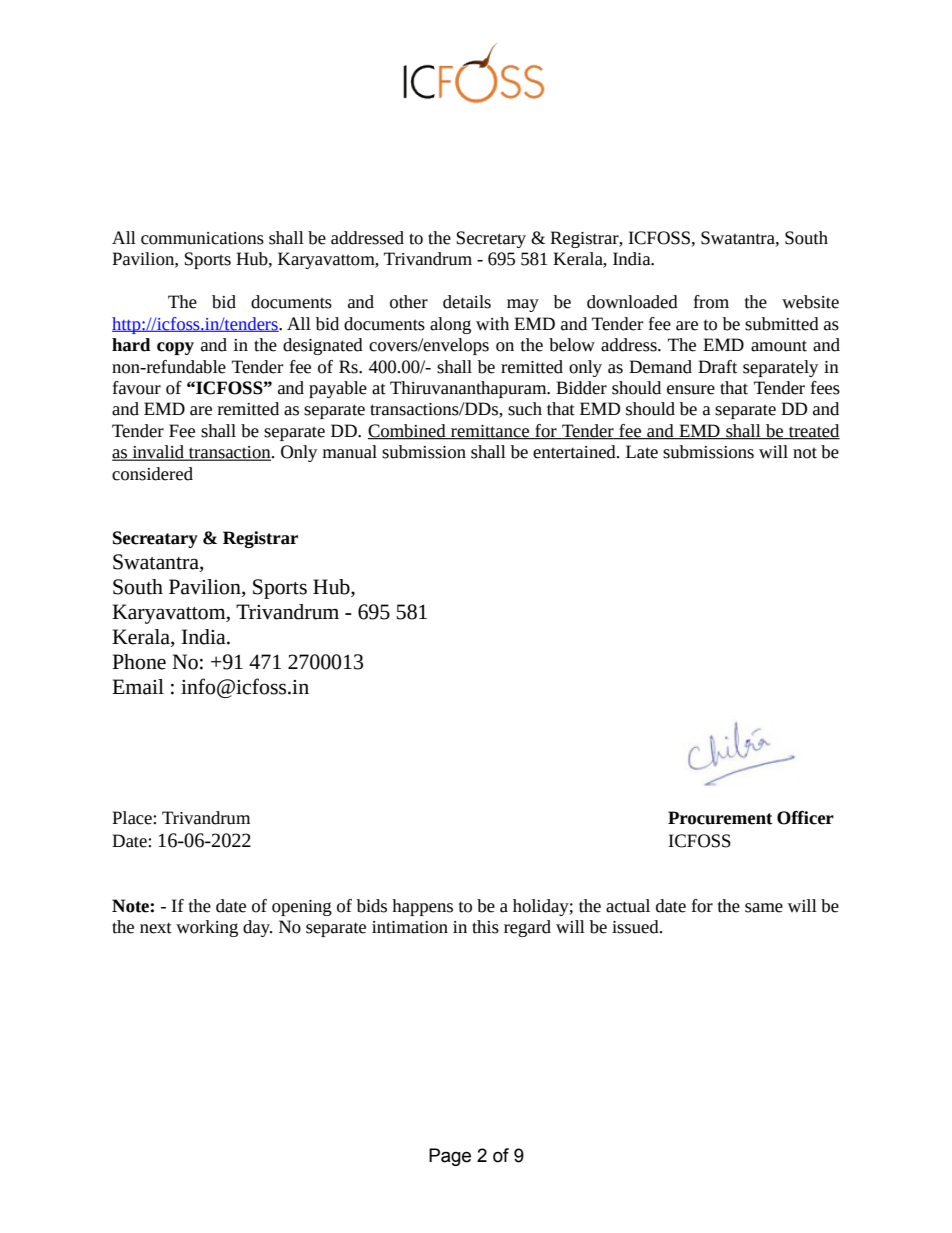  I want to click on Page, so click(450, 1157).
